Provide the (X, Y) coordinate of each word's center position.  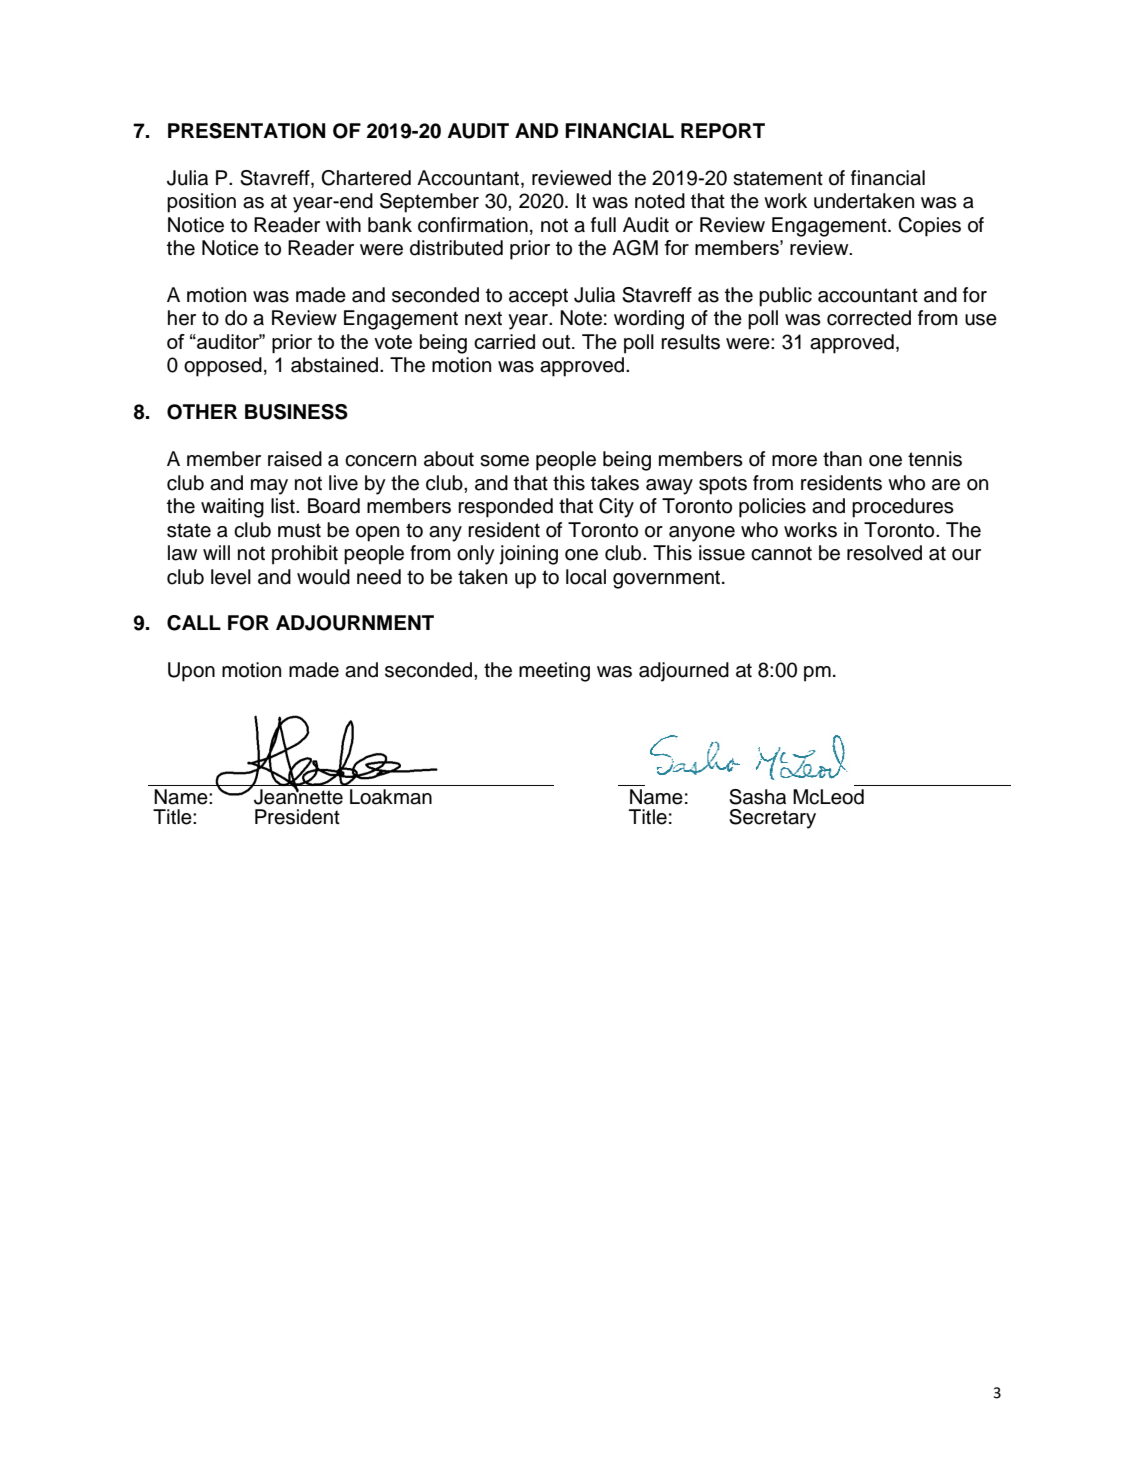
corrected (869, 318)
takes (615, 483)
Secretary (772, 819)
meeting (554, 672)
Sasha (757, 797)
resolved (884, 553)
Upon (191, 672)
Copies (929, 227)
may (269, 487)
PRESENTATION (246, 131)
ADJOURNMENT (355, 623)
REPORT (723, 131)
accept (538, 297)
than (842, 459)
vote (393, 342)
